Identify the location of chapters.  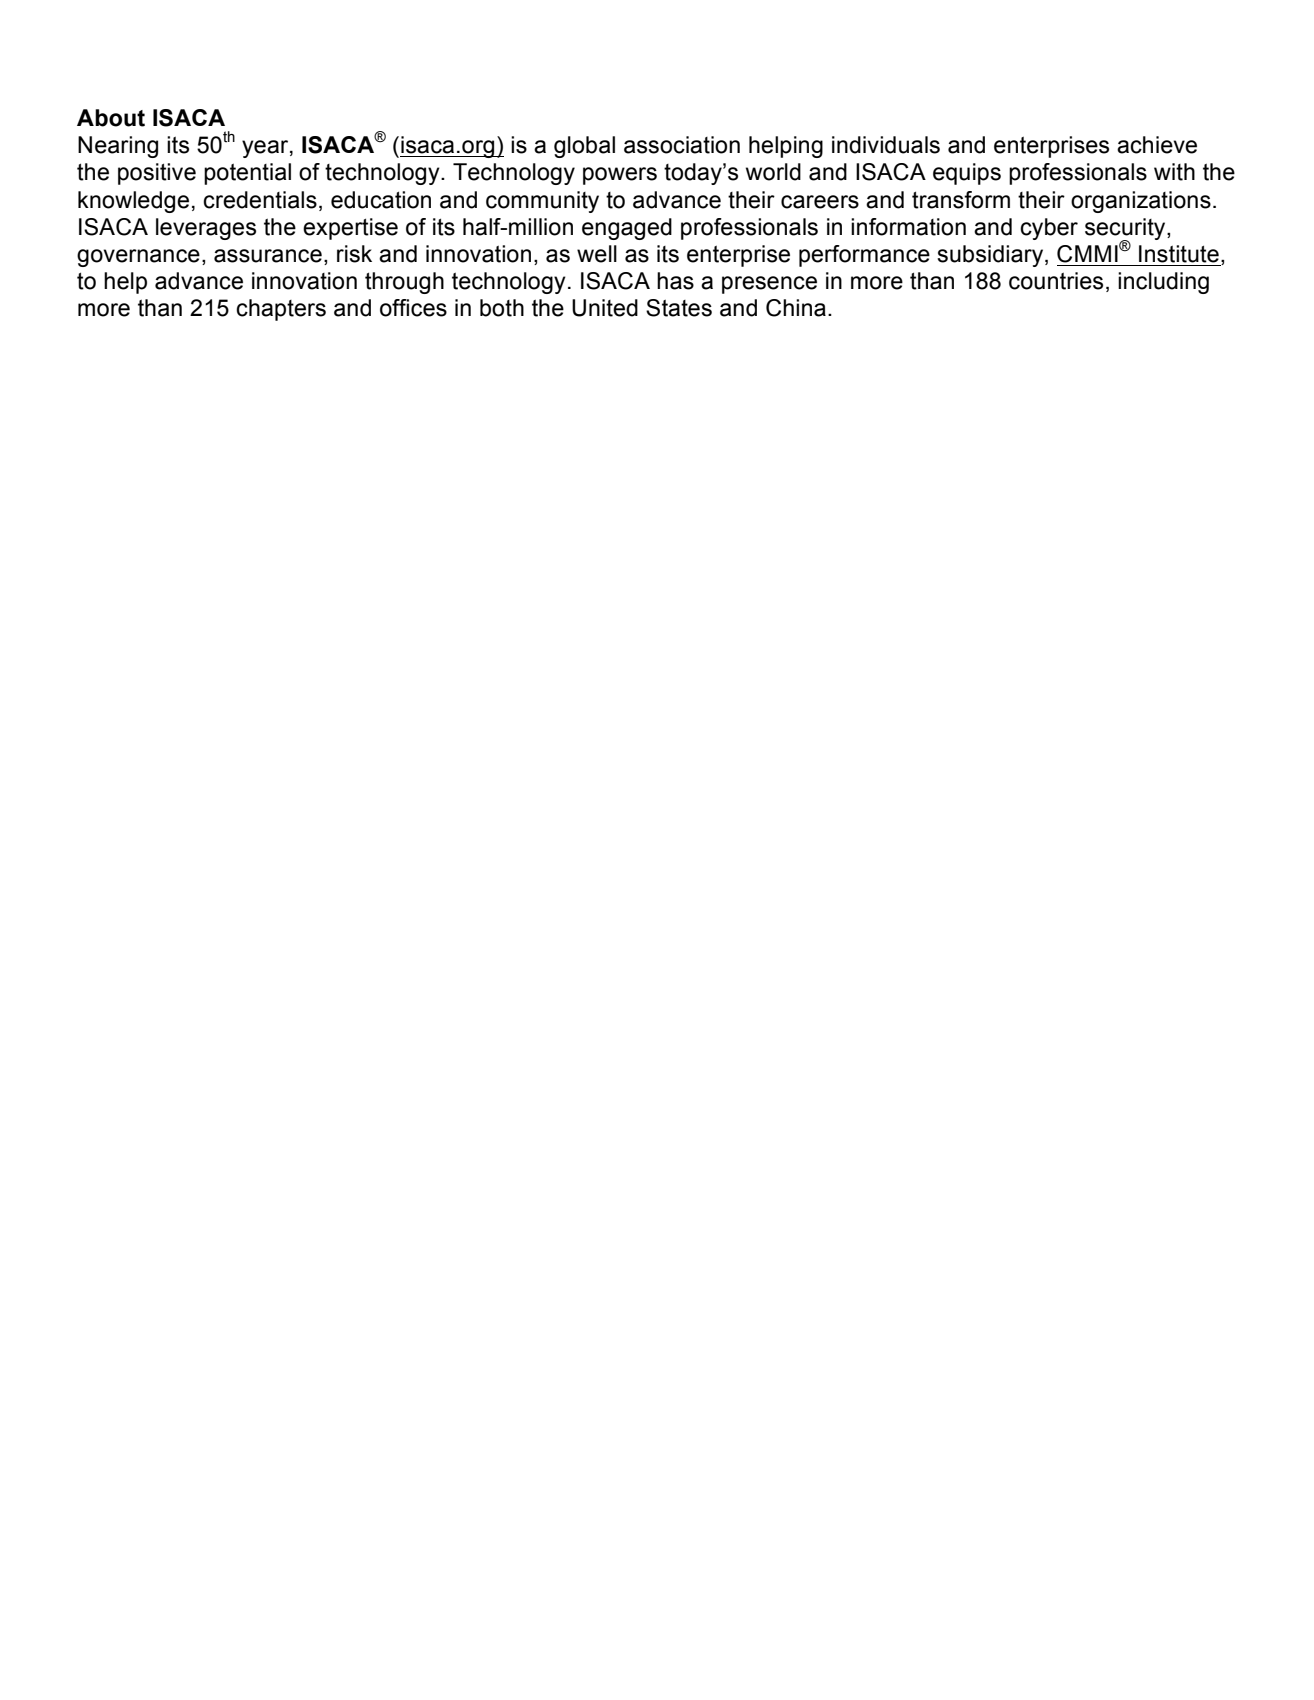
(281, 310).
